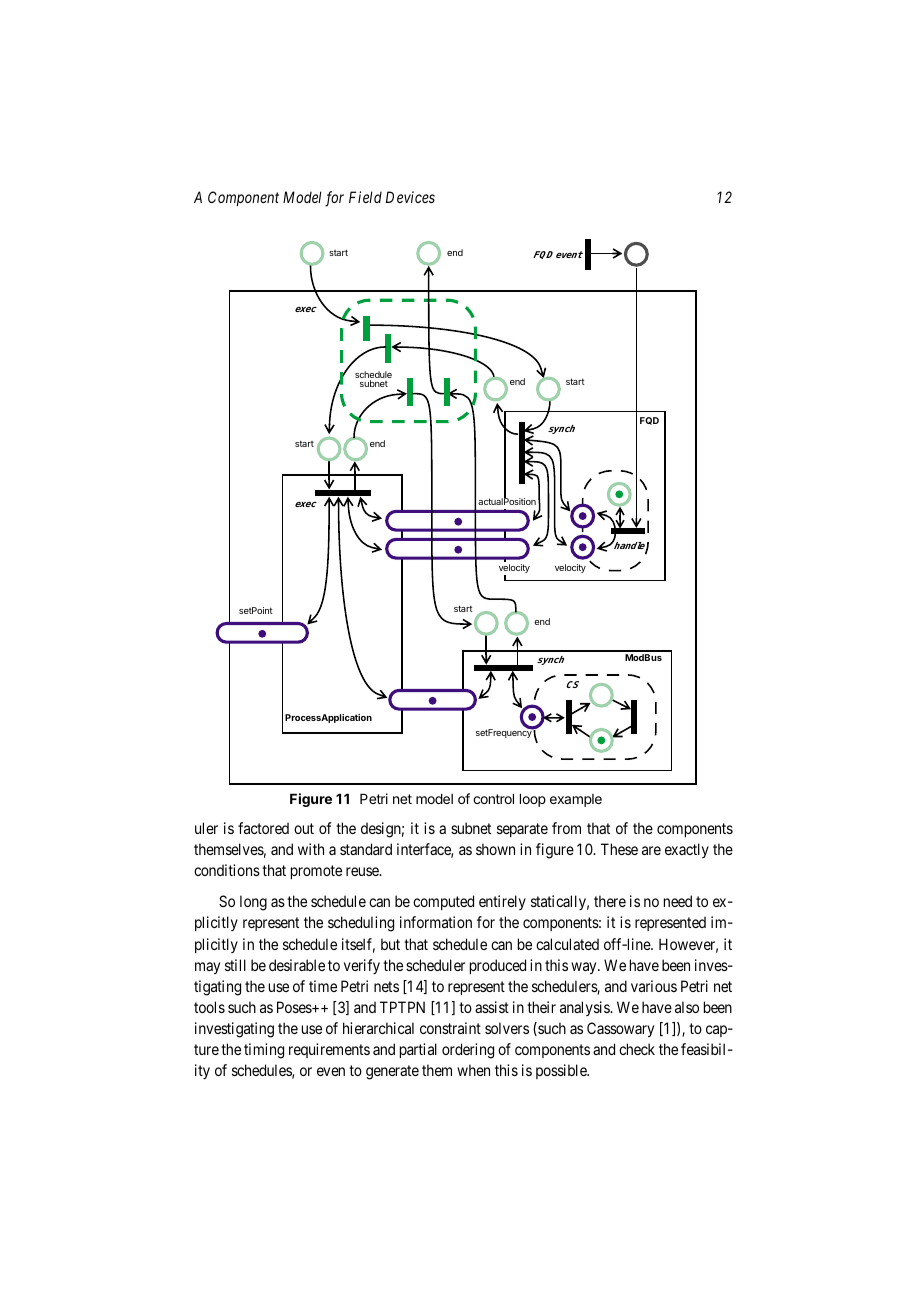 The height and width of the page is (1308, 924). I want to click on but, so click(390, 944).
